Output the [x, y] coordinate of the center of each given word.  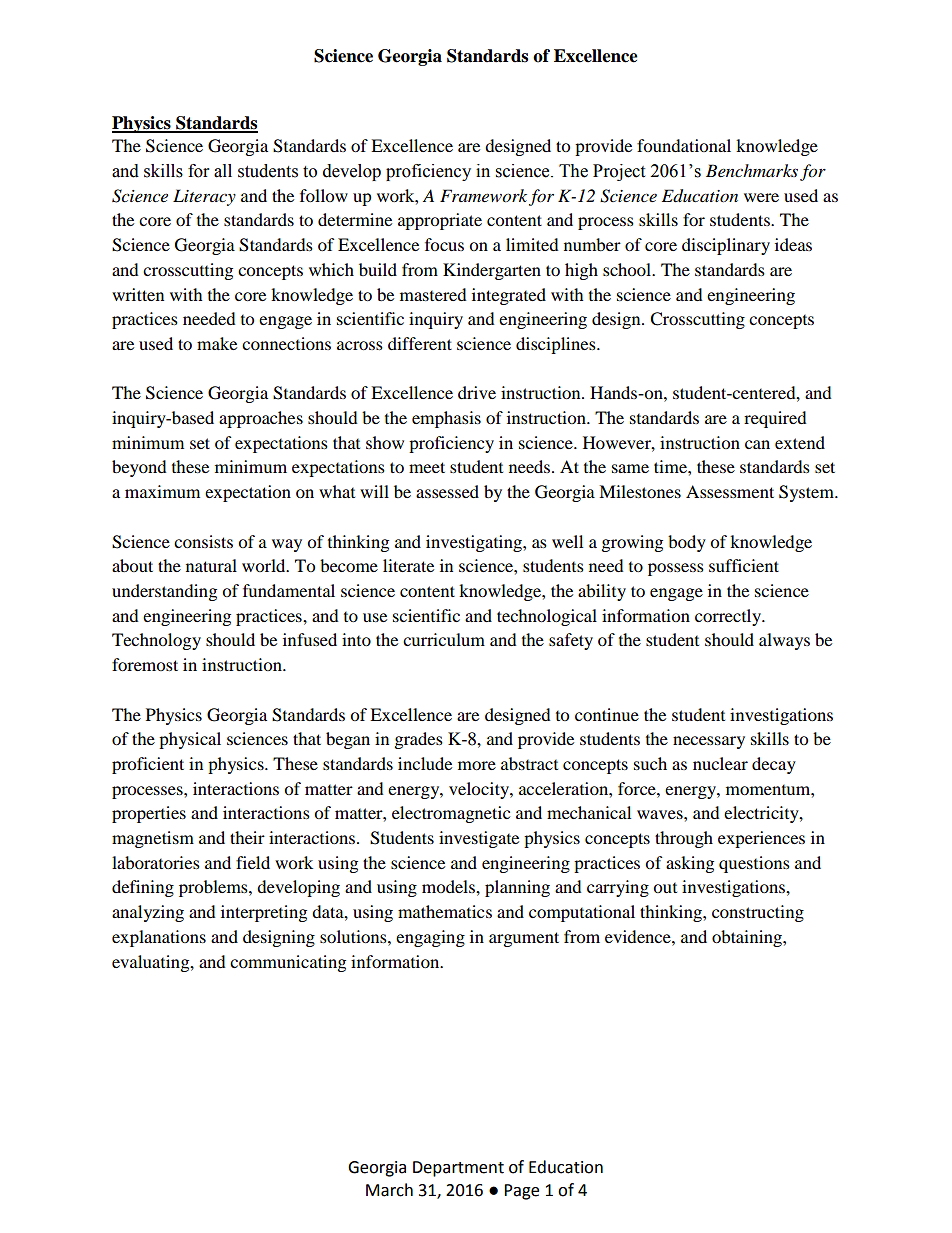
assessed [447, 491]
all [223, 171]
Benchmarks [752, 170]
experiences [761, 839]
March [389, 1190]
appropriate [440, 221]
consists [203, 541]
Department [458, 1169]
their [247, 837]
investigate [479, 839]
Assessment [730, 491]
